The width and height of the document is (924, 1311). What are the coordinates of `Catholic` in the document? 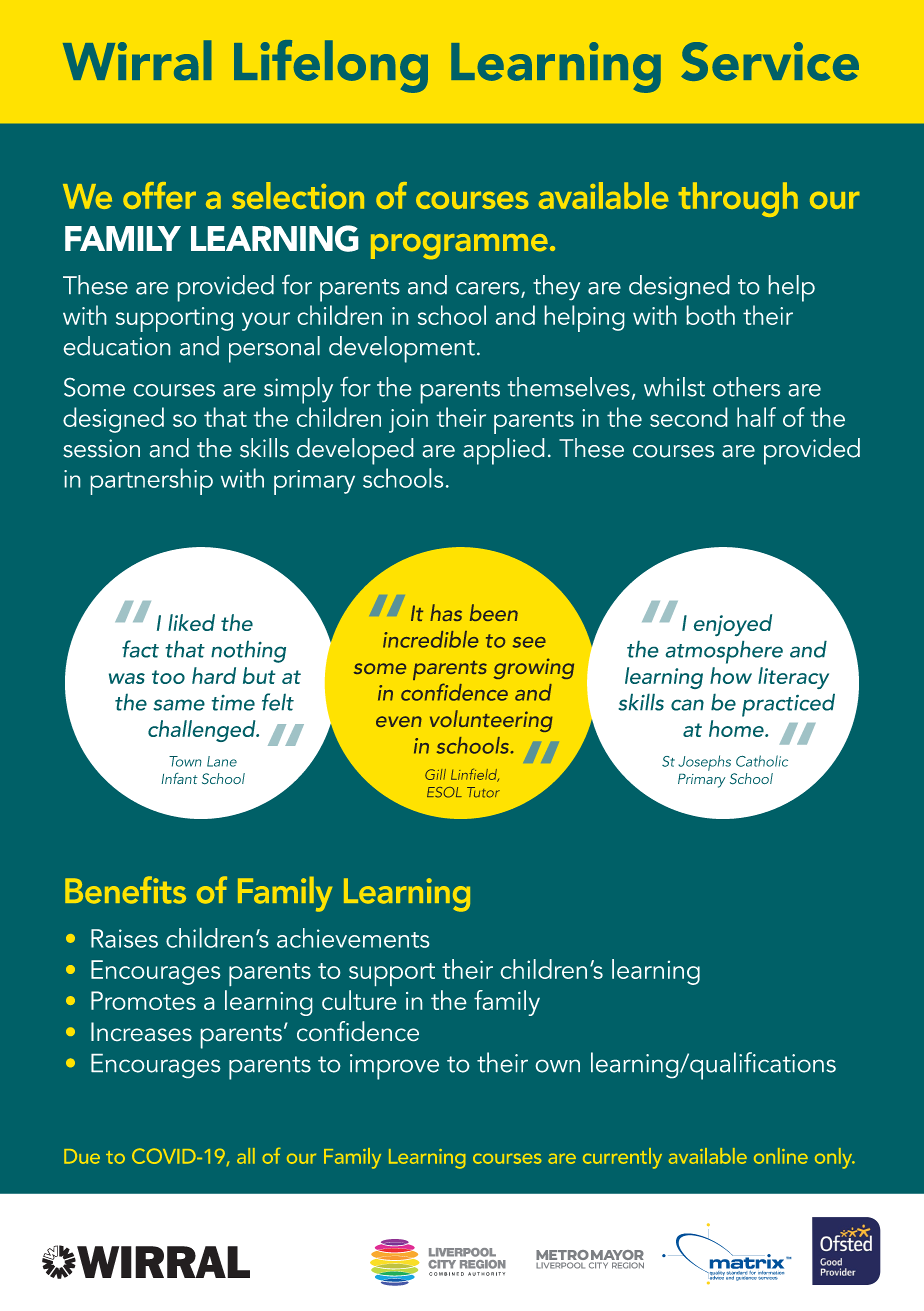 It's located at (762, 761).
